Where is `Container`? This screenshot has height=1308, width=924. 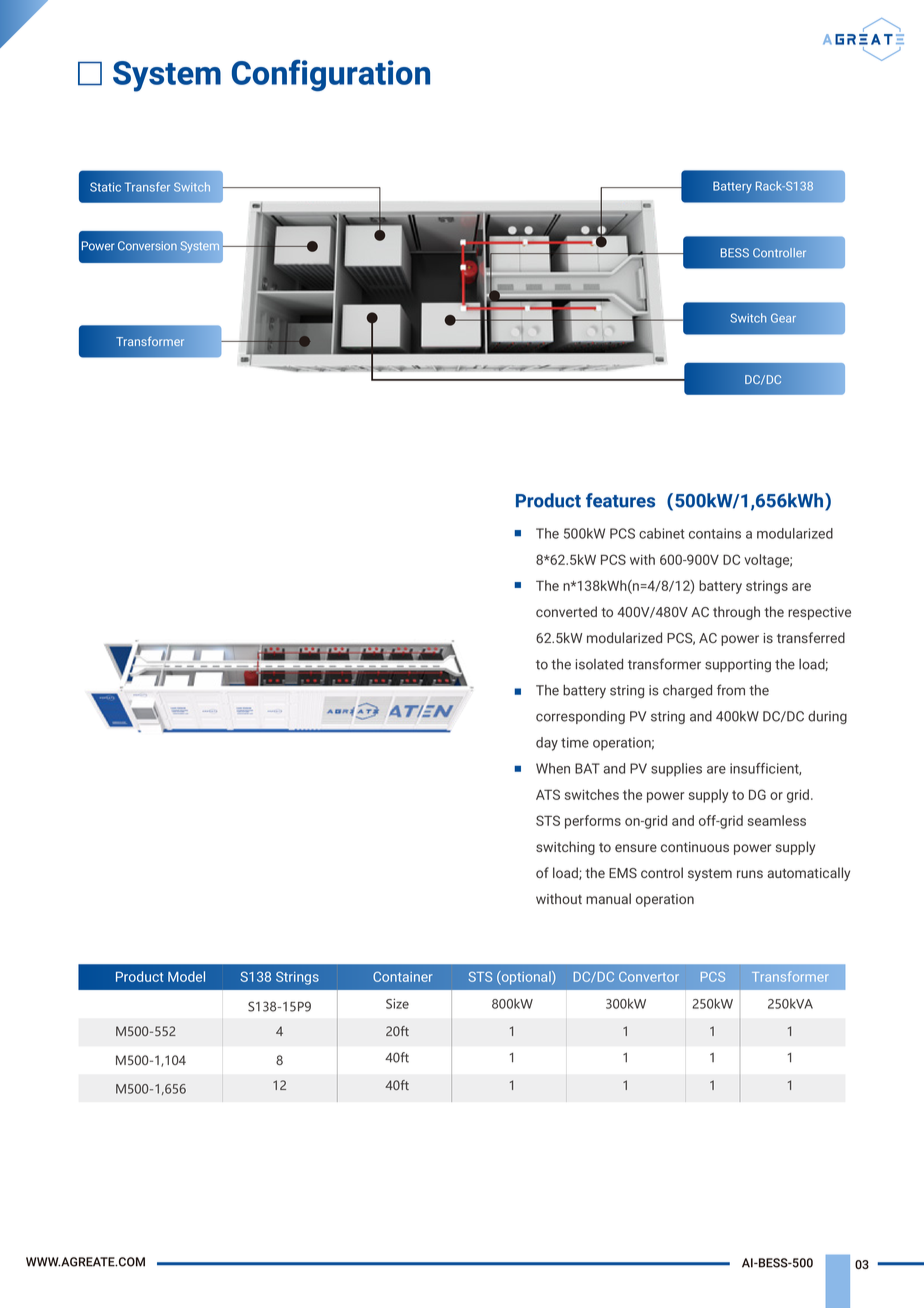
Container is located at coordinates (403, 977).
